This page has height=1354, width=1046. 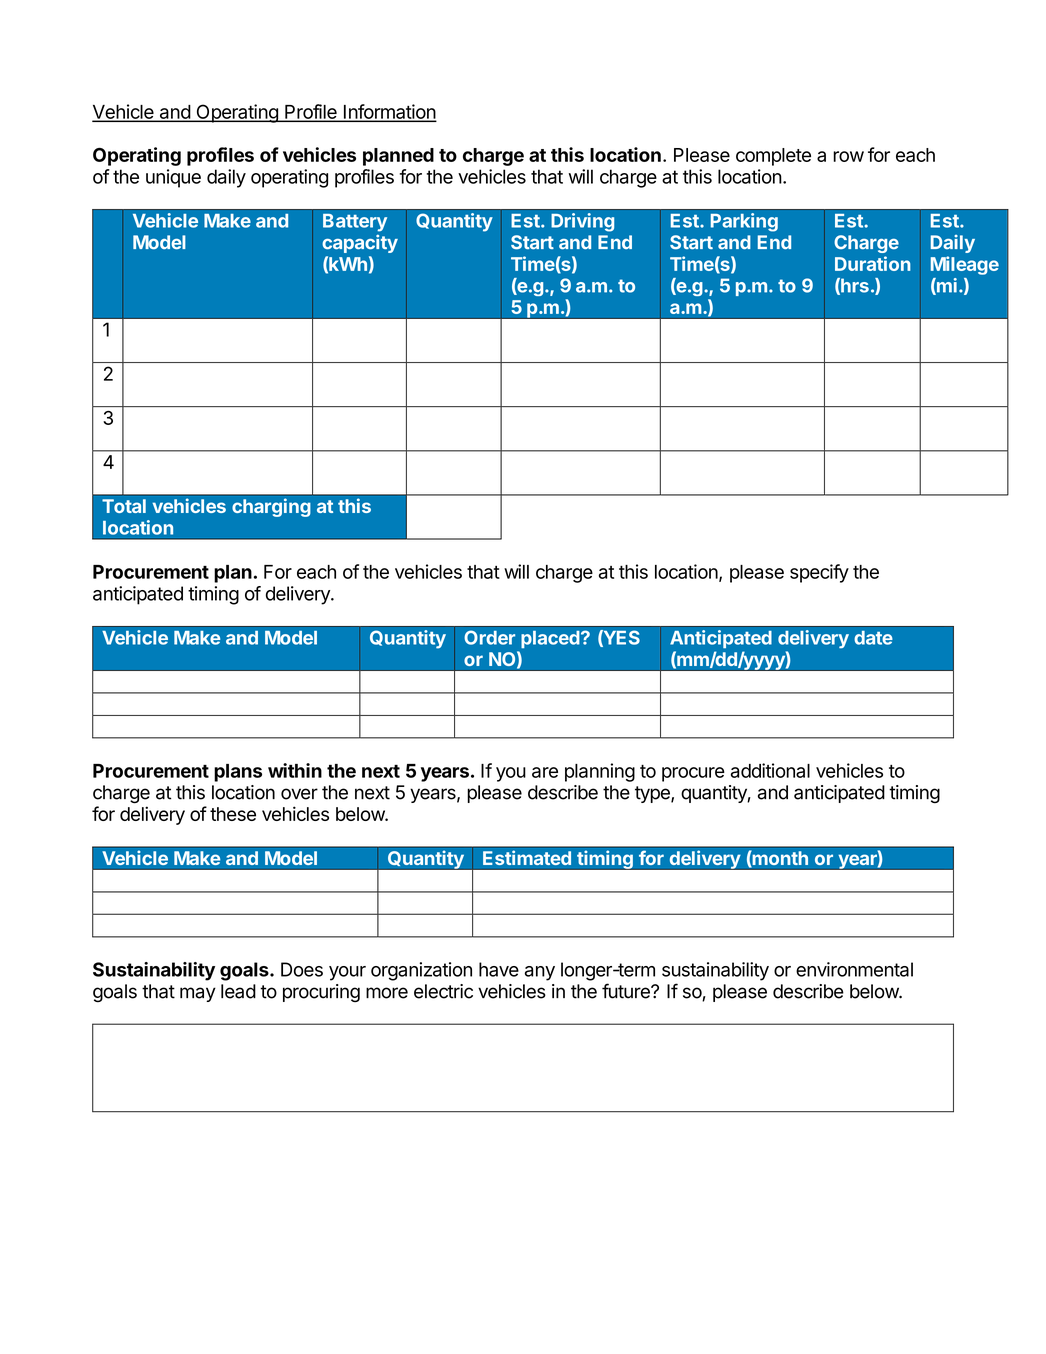 What do you see at coordinates (545, 772) in the page?
I see `are` at bounding box center [545, 772].
